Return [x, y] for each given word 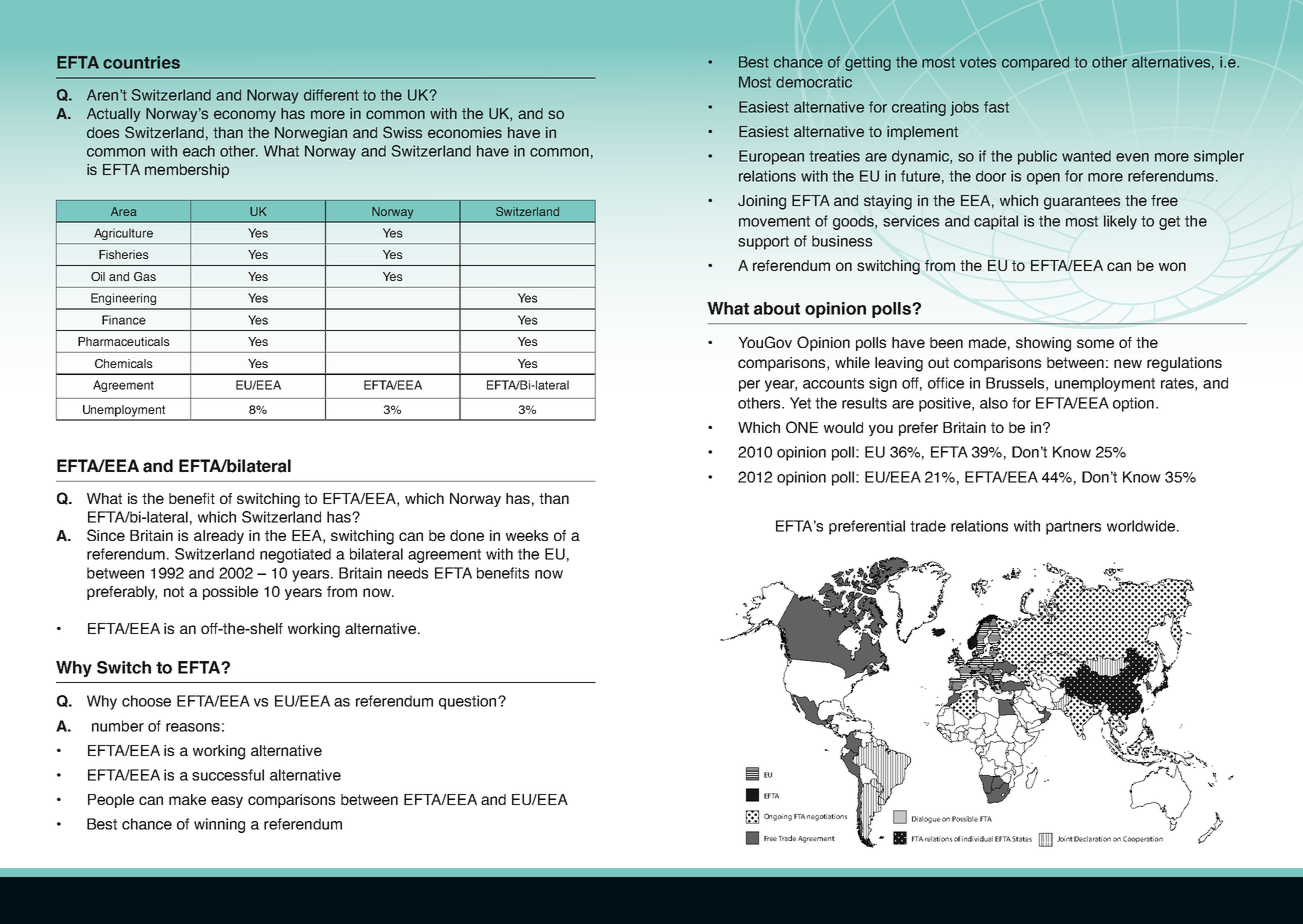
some [1095, 343]
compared [1035, 63]
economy [245, 116]
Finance [124, 320]
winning [219, 825]
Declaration [1092, 839]
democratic [814, 82]
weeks [527, 535]
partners [1073, 528]
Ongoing [778, 817]
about [777, 308]
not [174, 591]
